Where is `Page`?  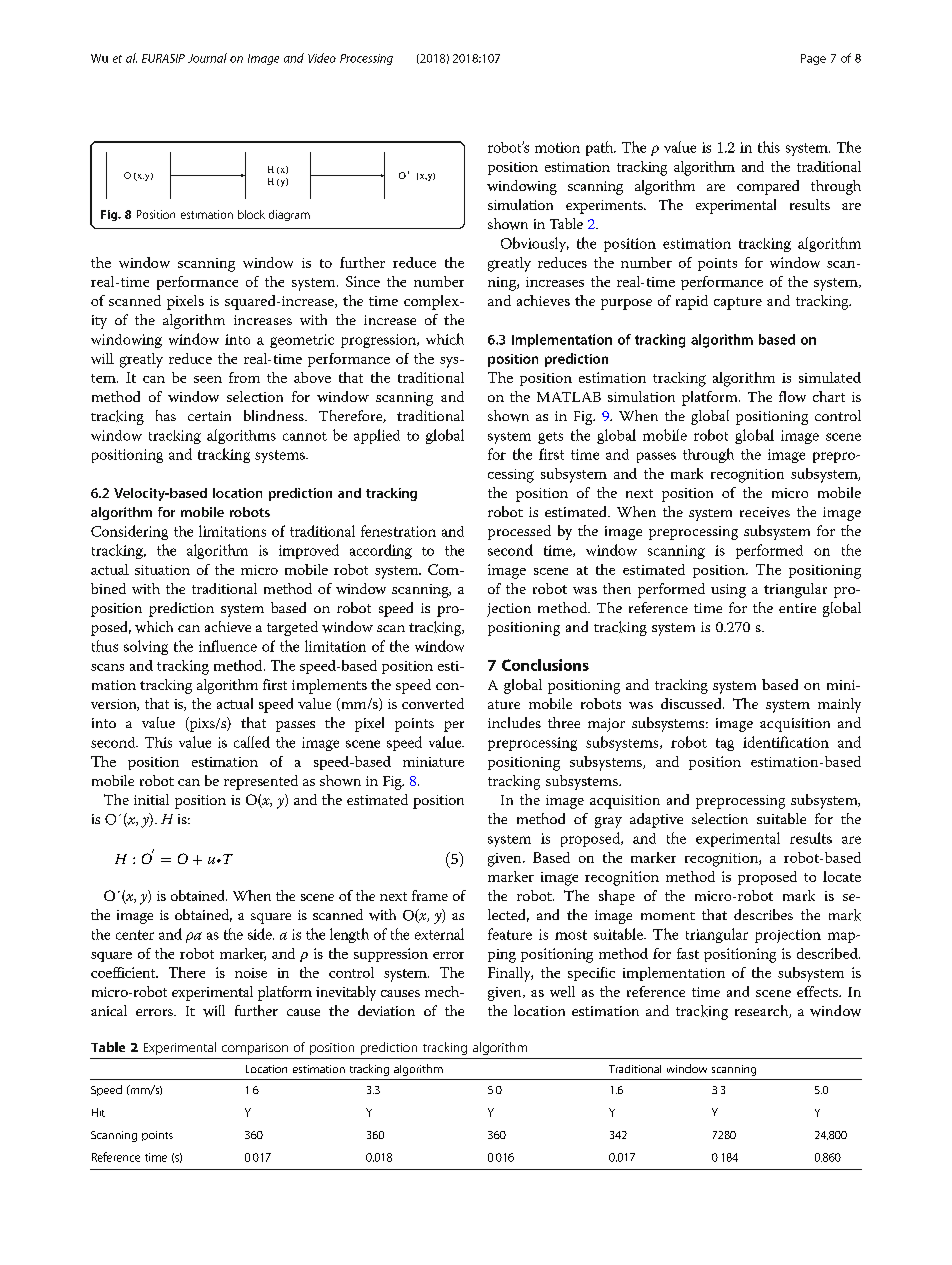 Page is located at coordinates (813, 59).
